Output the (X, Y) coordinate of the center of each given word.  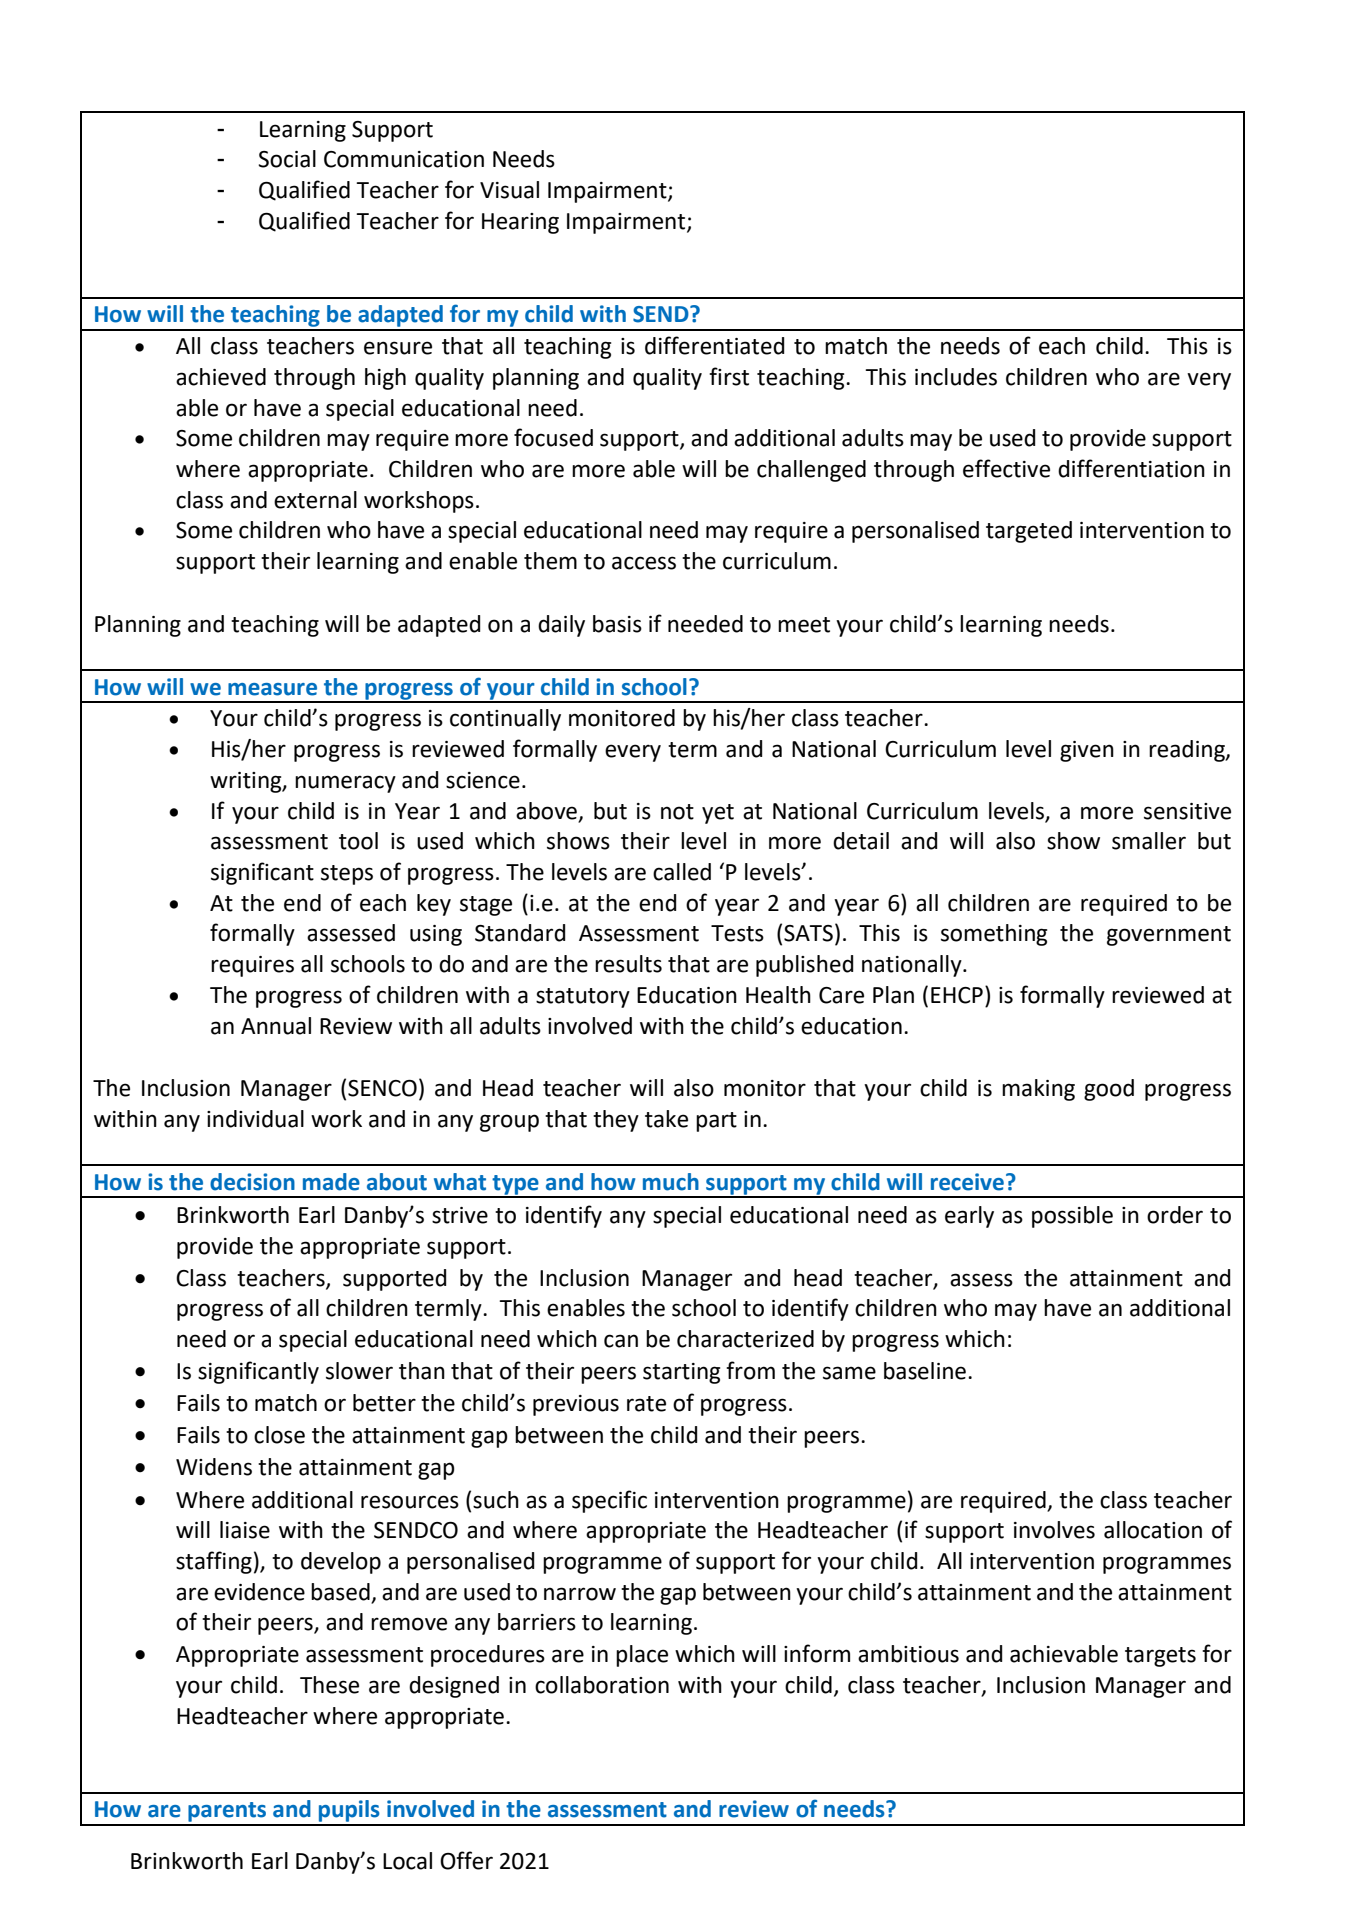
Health (778, 995)
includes (956, 377)
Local (407, 1861)
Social (287, 159)
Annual (276, 1026)
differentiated (714, 345)
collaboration (602, 1685)
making (1038, 1090)
